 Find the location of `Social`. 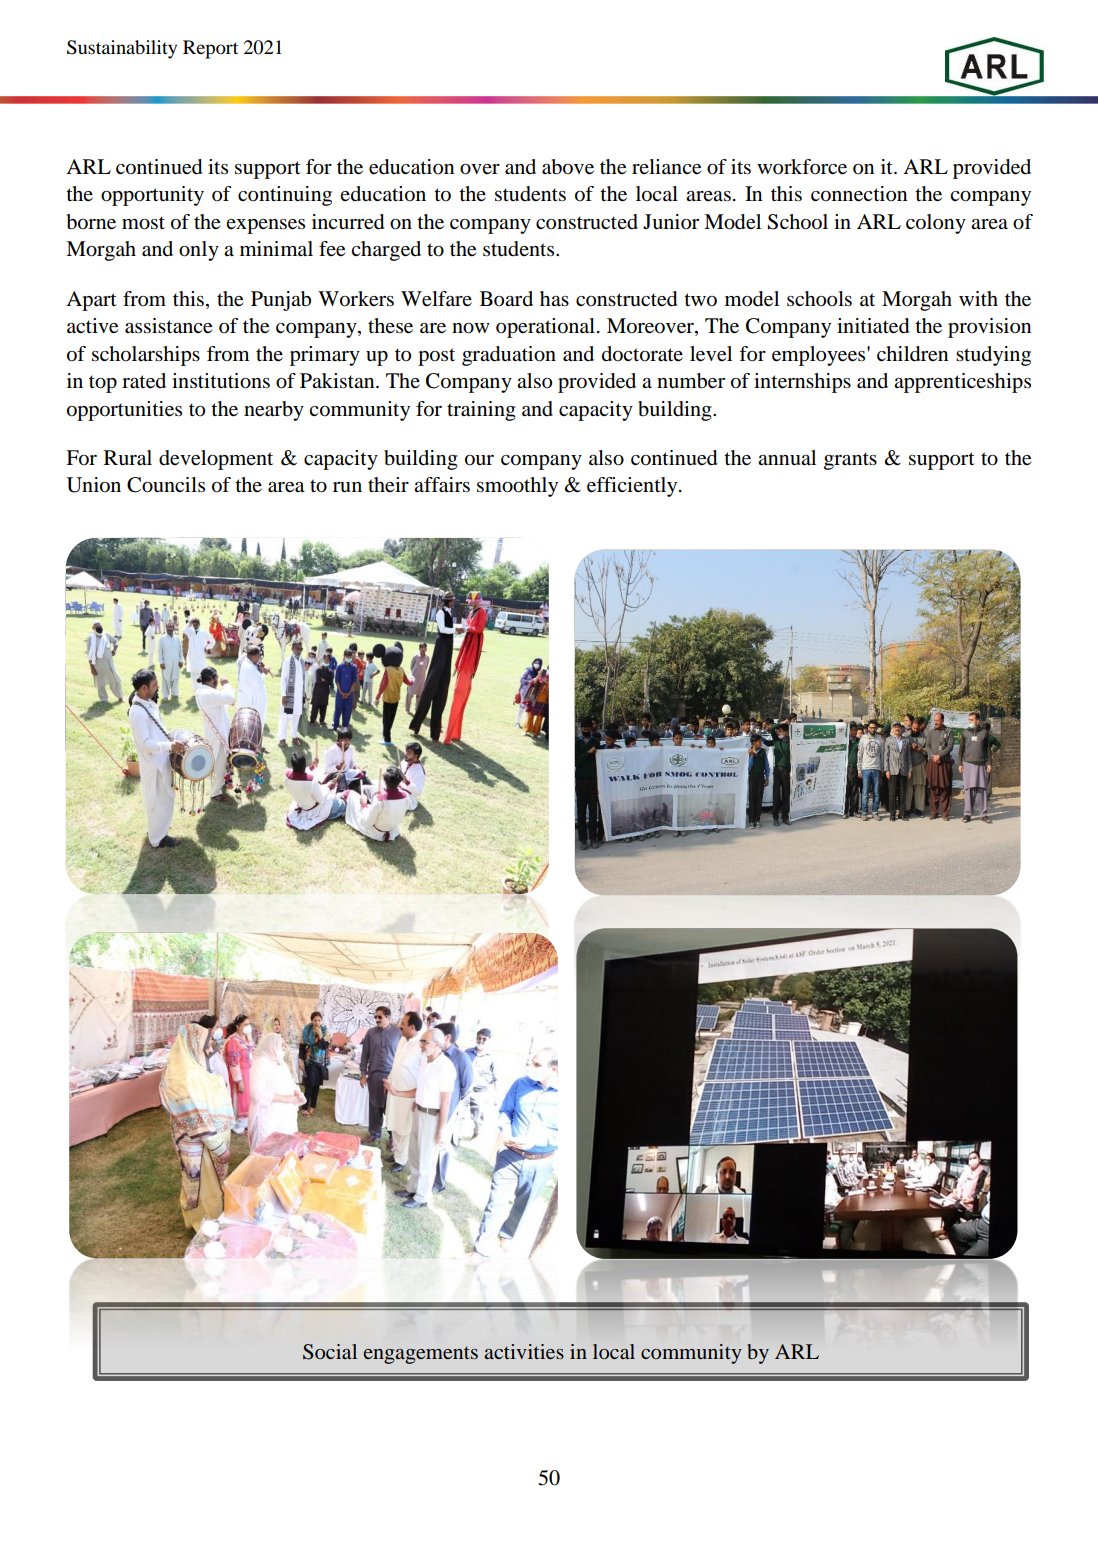

Social is located at coordinates (330, 1352).
